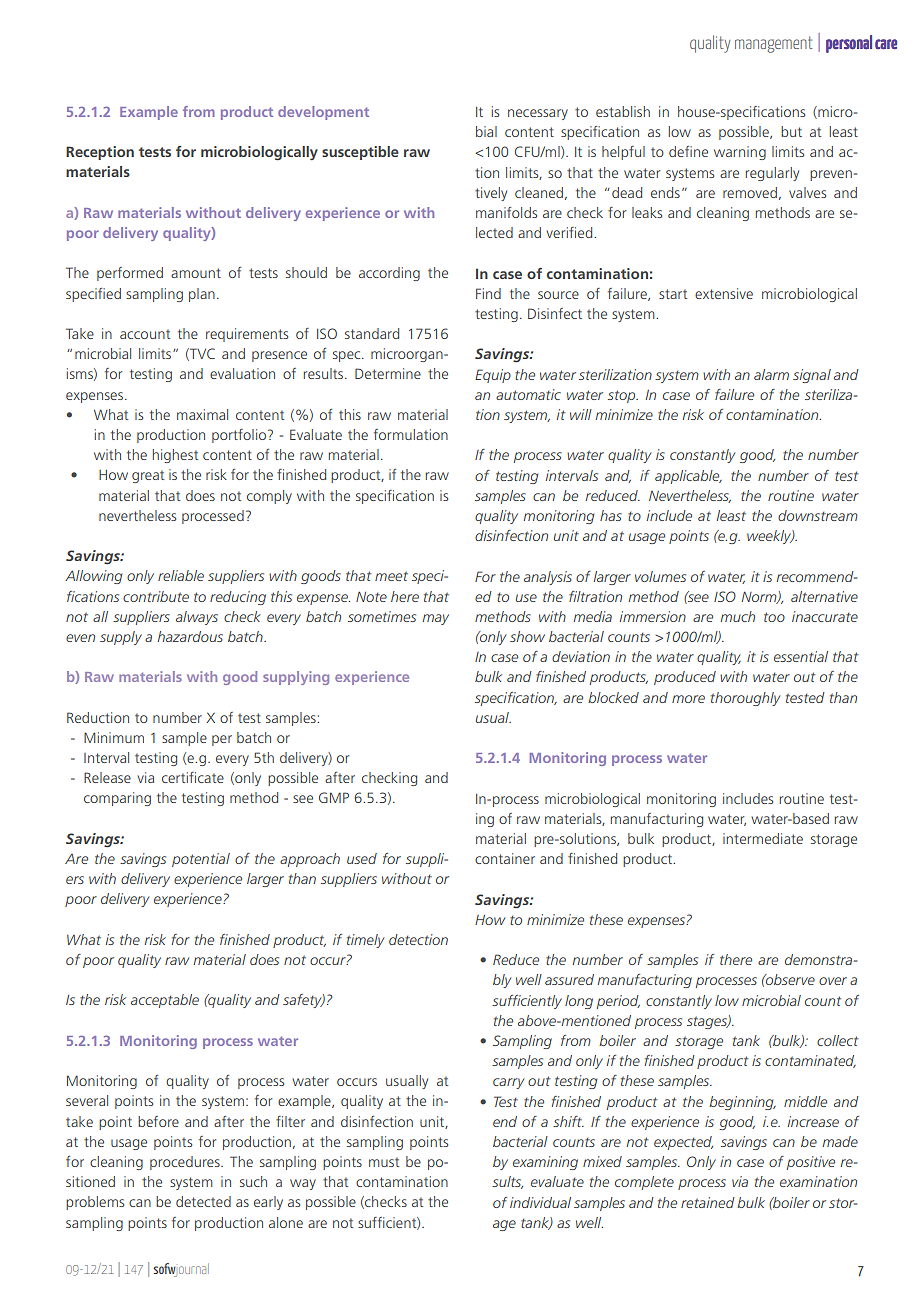 The image size is (924, 1308). Describe the element at coordinates (391, 576) in the page. I see `meet` at that location.
